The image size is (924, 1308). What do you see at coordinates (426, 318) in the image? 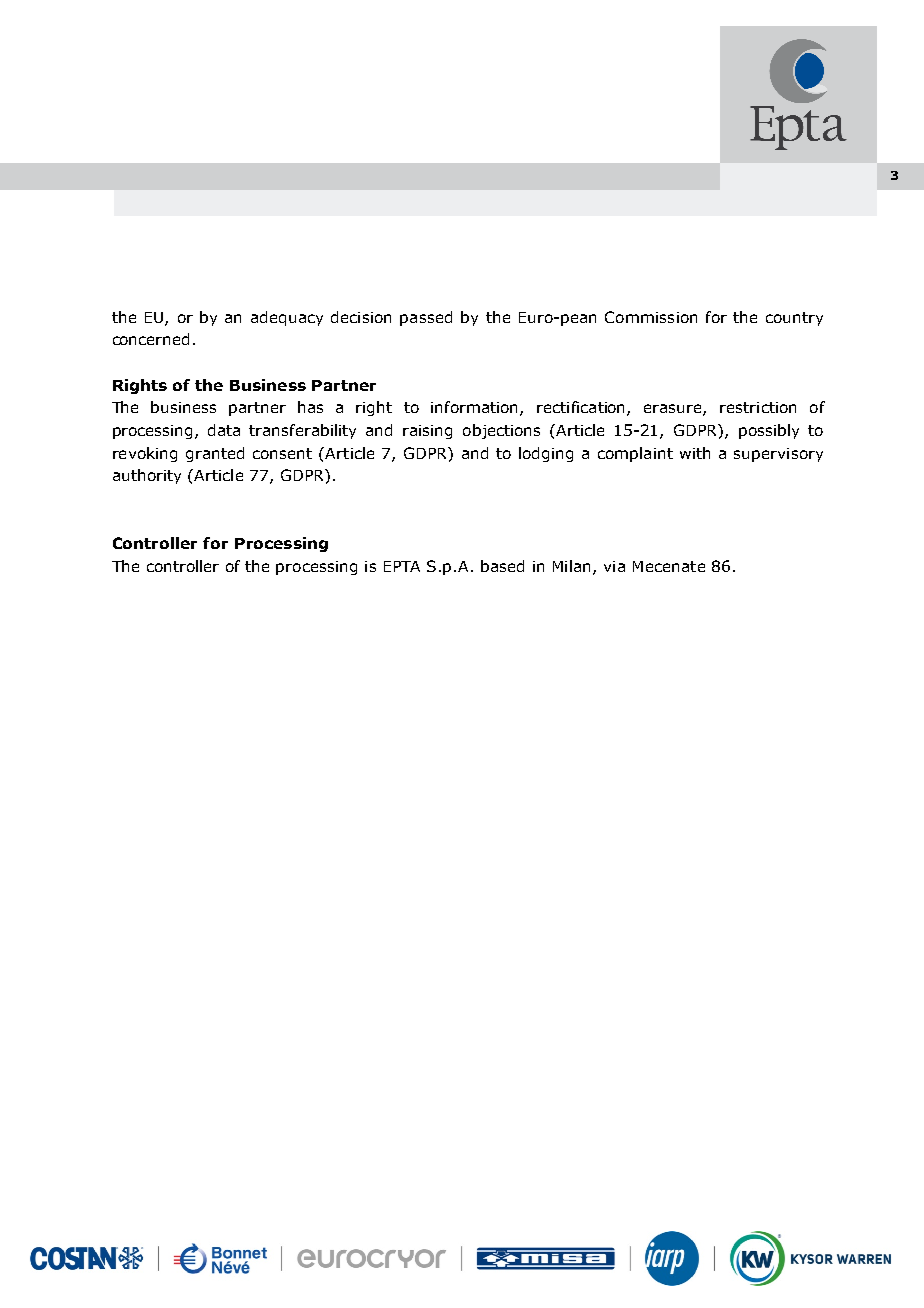
I see `passed` at bounding box center [426, 318].
